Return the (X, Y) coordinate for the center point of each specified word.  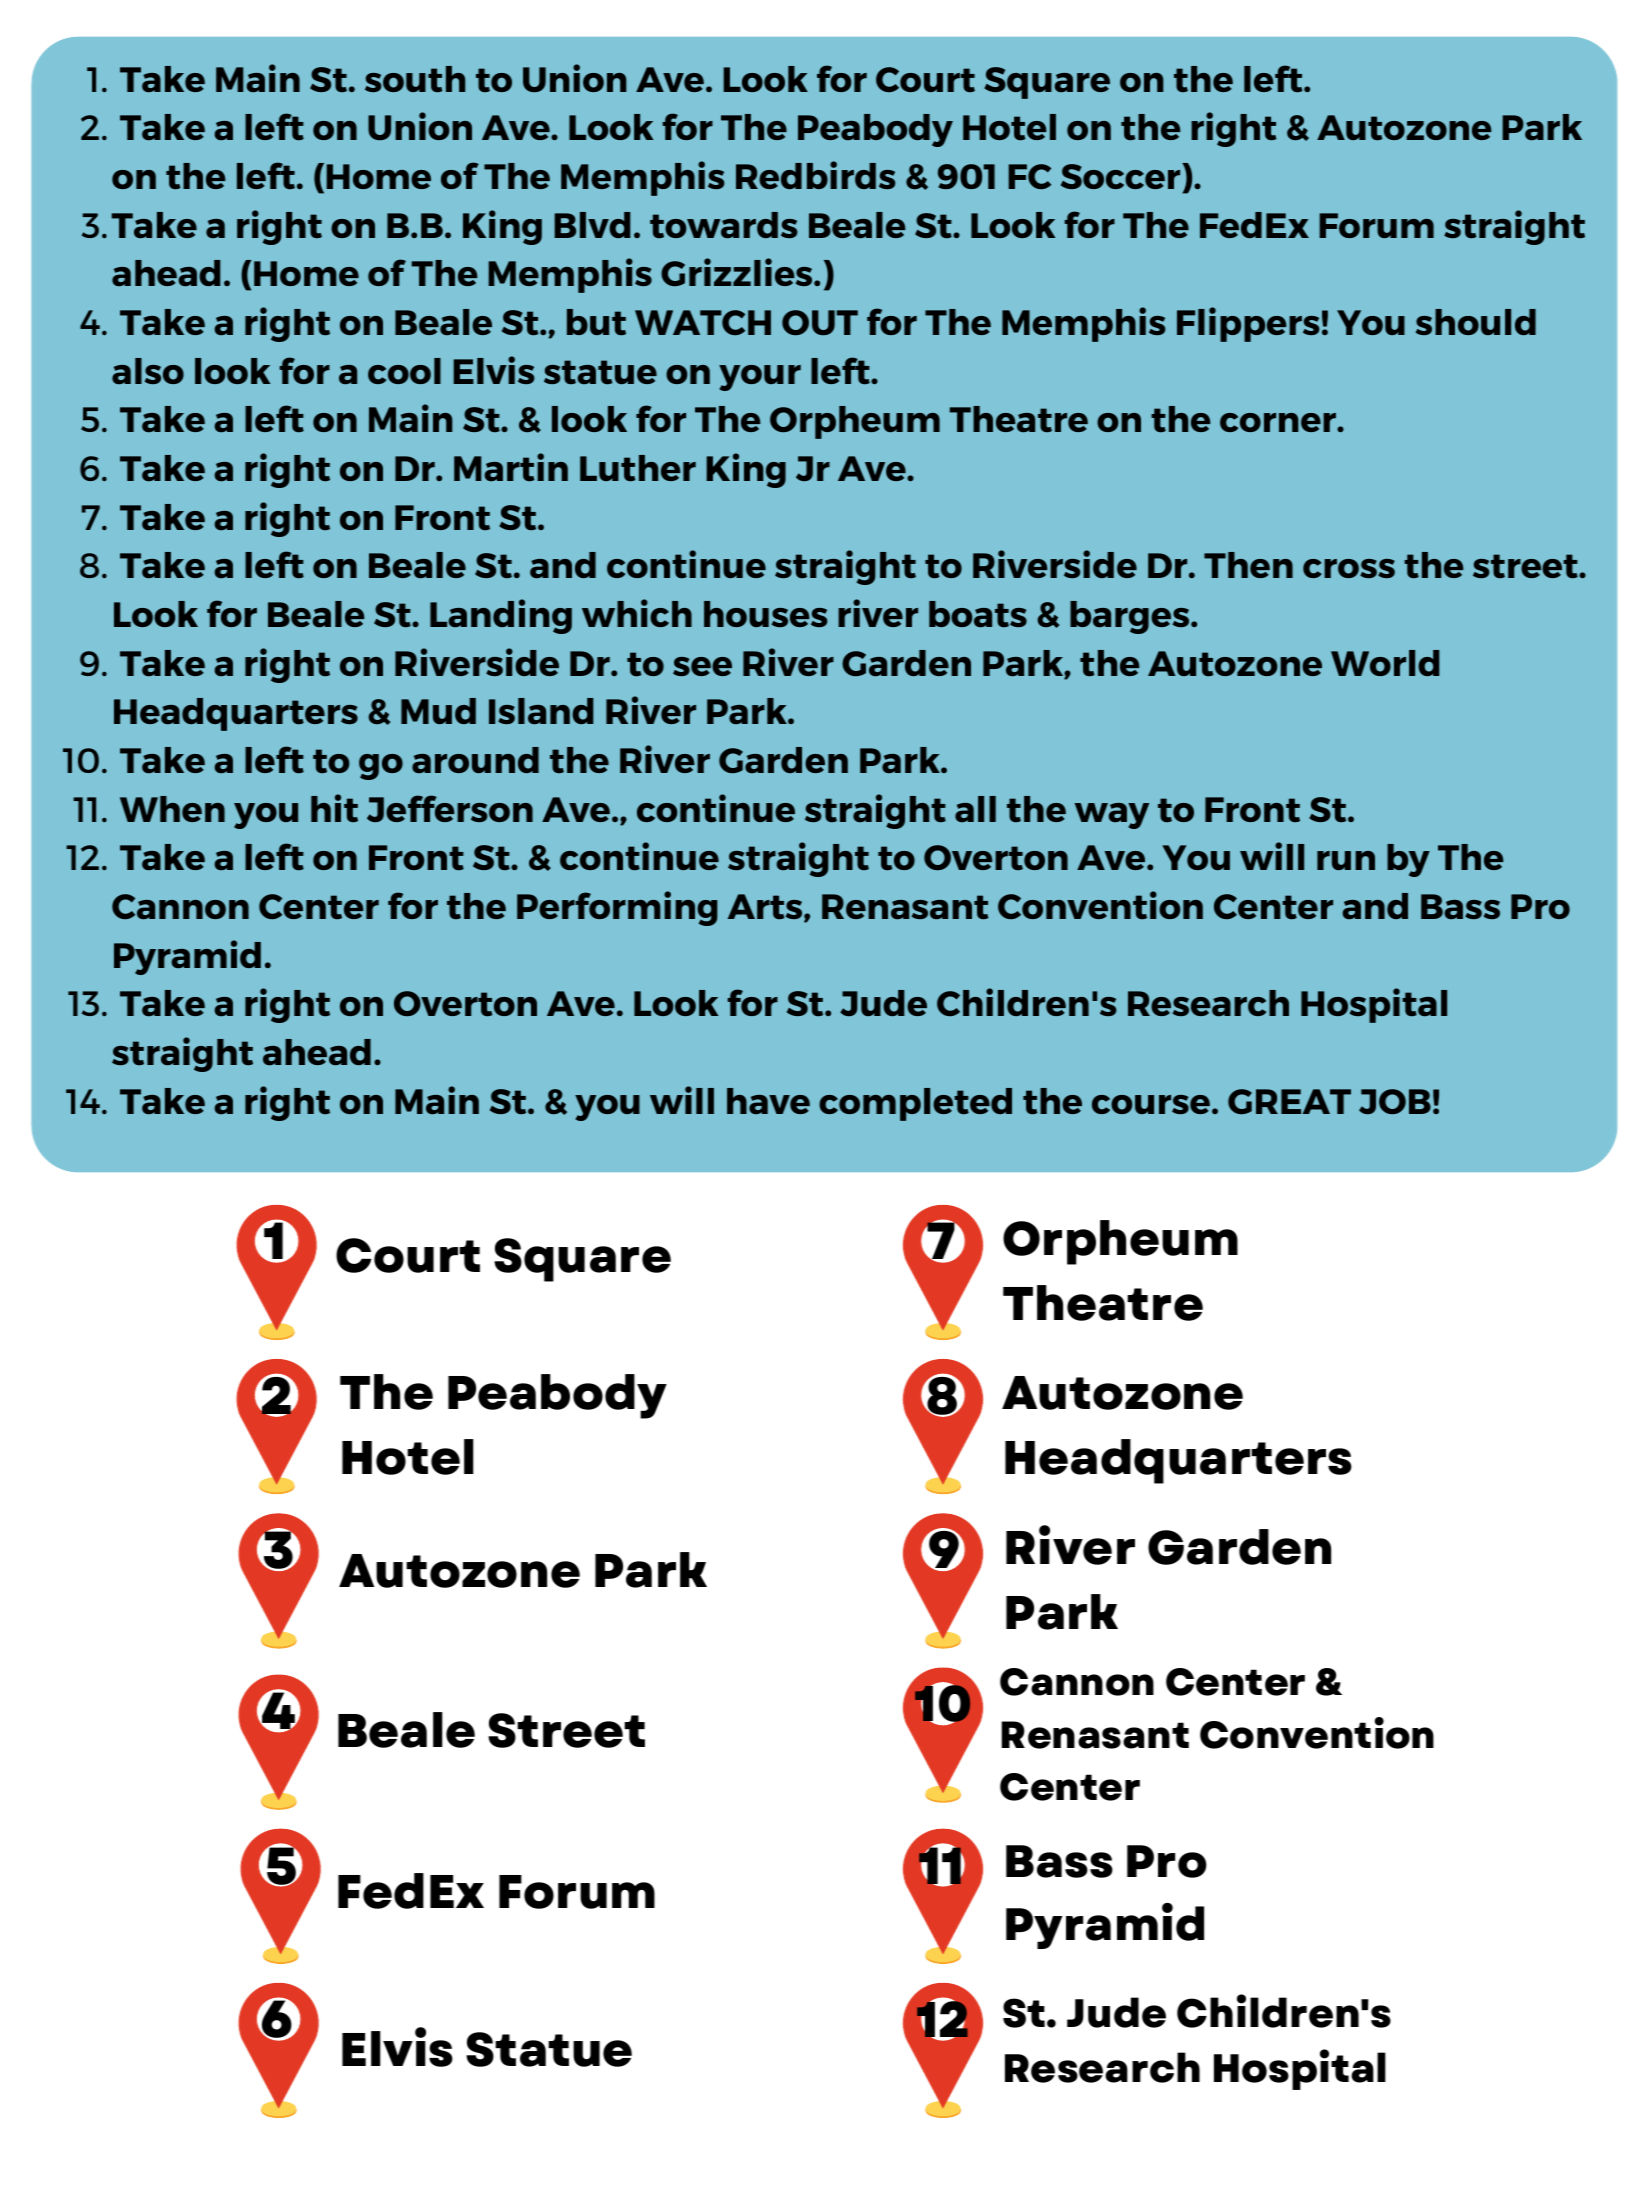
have (768, 1101)
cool (404, 371)
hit (334, 808)
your (760, 378)
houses (765, 614)
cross (1349, 568)
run (1346, 860)
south (415, 79)
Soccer (1122, 176)
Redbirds (815, 175)
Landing (501, 616)
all (975, 809)
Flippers (1248, 324)
